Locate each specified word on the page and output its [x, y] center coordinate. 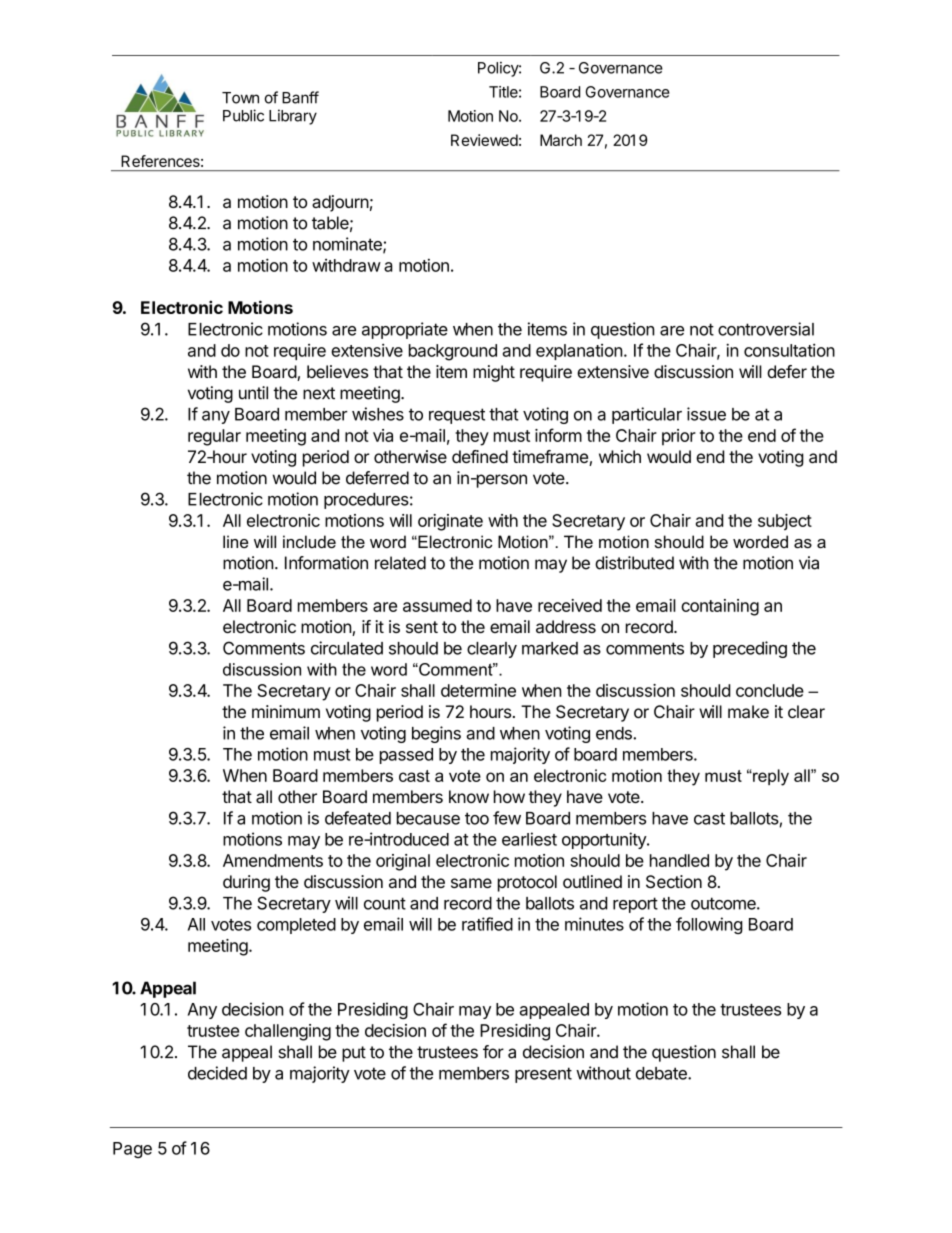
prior [679, 437]
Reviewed [484, 140]
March [561, 140]
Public [243, 115]
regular [214, 437]
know [469, 796]
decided [217, 1073]
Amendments [273, 860]
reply [770, 777]
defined [480, 456]
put [354, 1054]
